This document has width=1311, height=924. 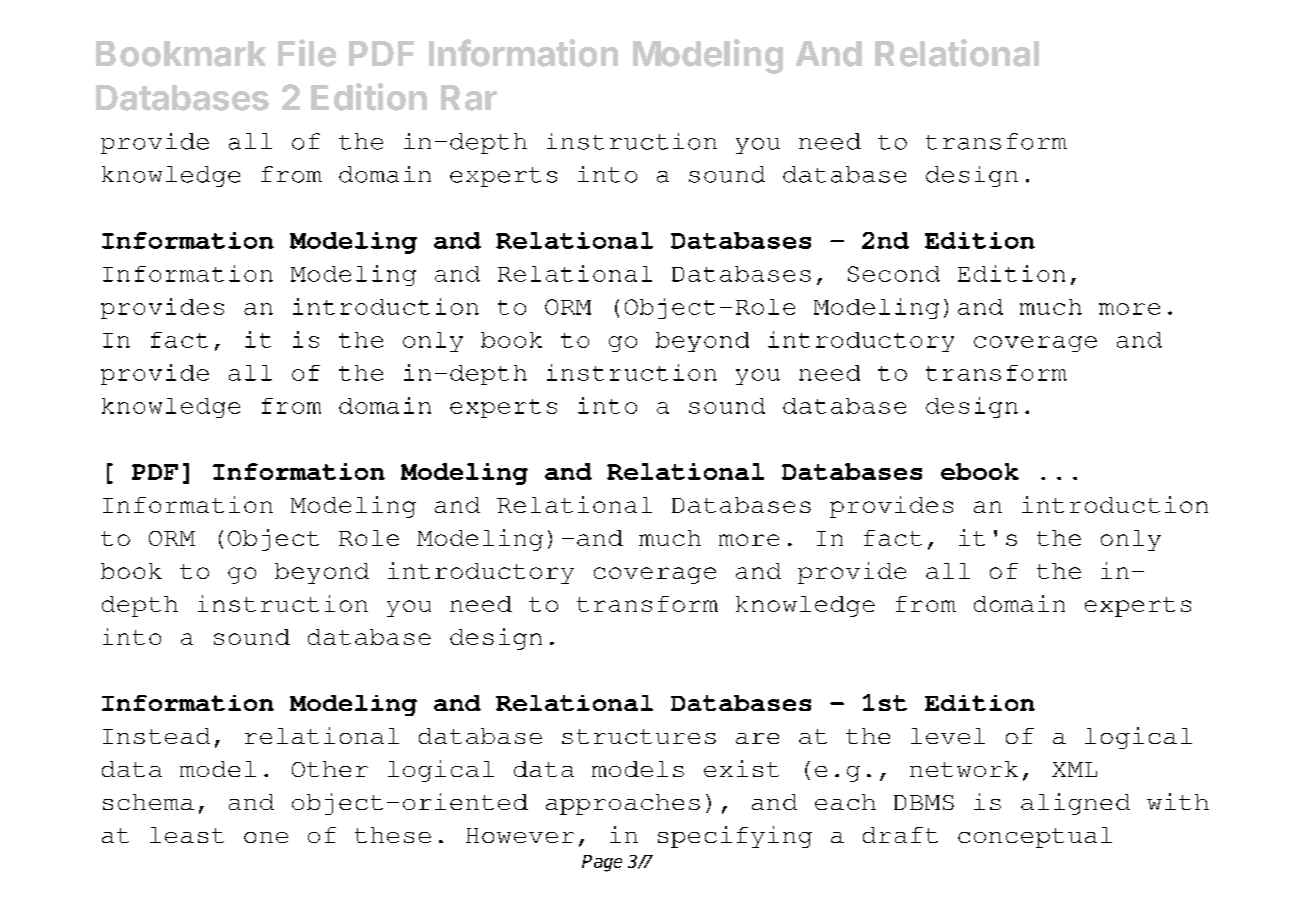 What do you see at coordinates (948, 736) in the document?
I see `level` at bounding box center [948, 736].
